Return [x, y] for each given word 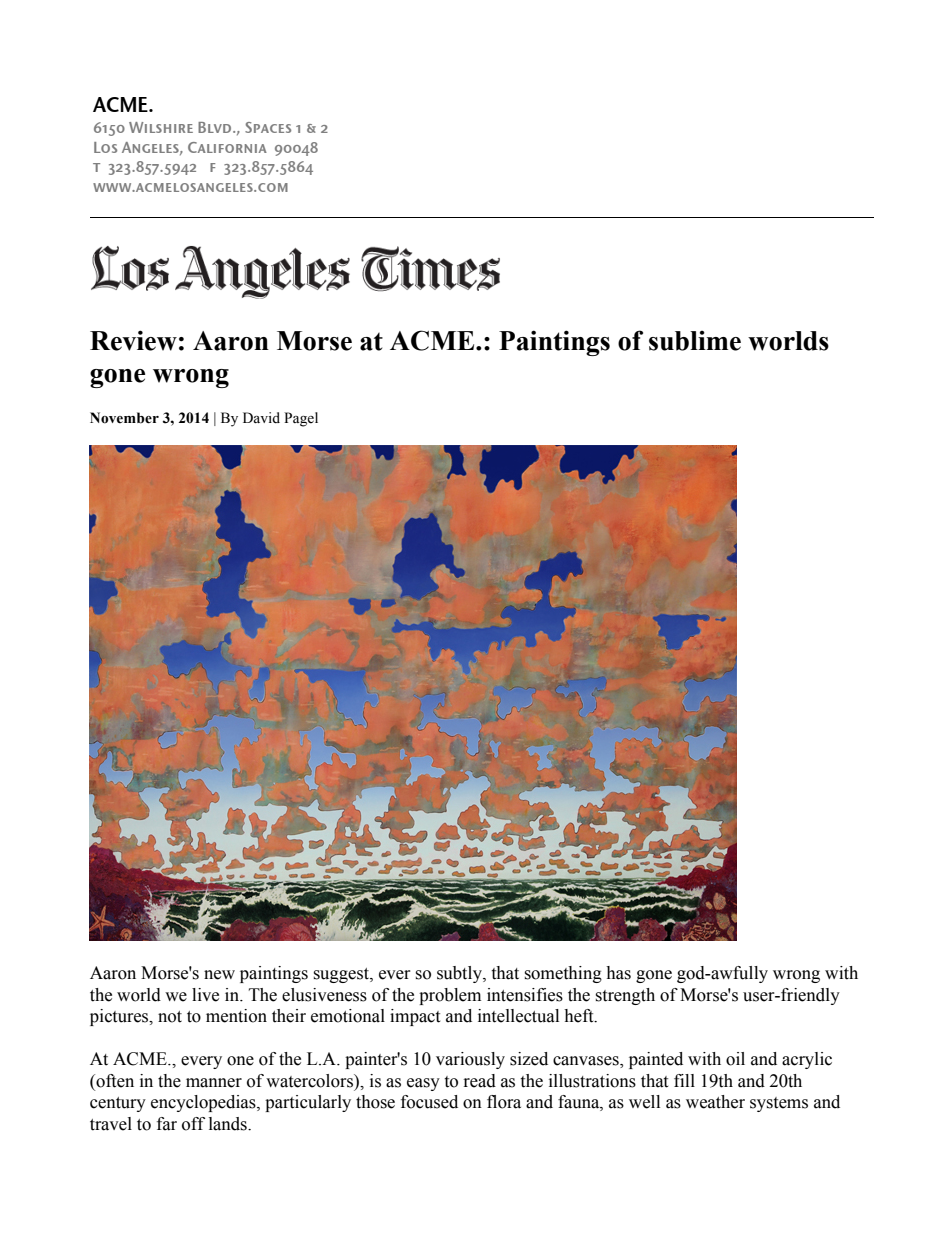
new [219, 975]
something [563, 974]
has [618, 973]
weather [715, 1102]
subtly [460, 974]
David [261, 417]
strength [625, 996]
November [124, 418]
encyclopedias [204, 1103]
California [227, 147]
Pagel [301, 419]
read [480, 1081]
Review [133, 340]
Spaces [268, 127]
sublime [695, 341]
